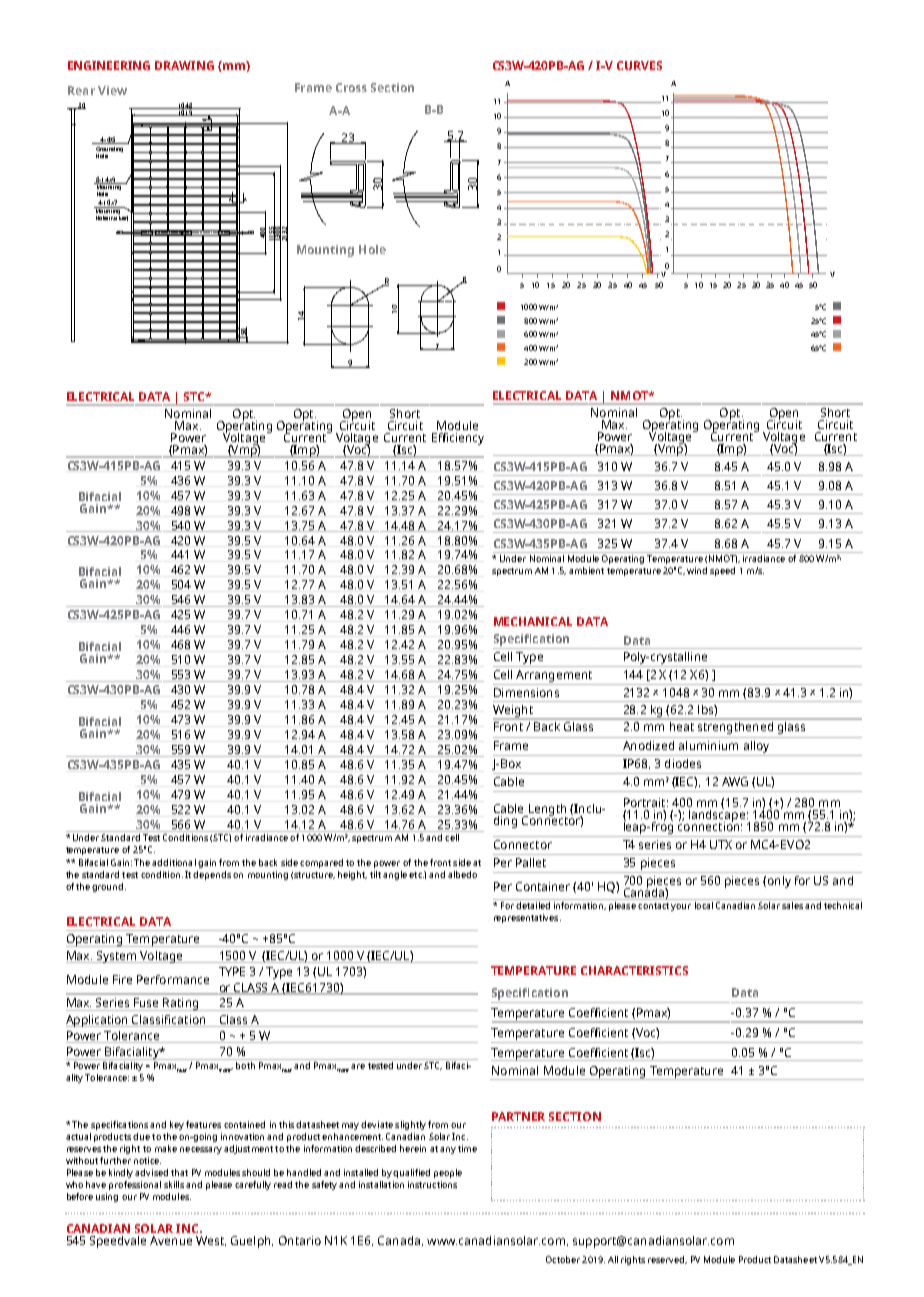 This image has width=924, height=1297. I want to click on Weight, so click(514, 712).
